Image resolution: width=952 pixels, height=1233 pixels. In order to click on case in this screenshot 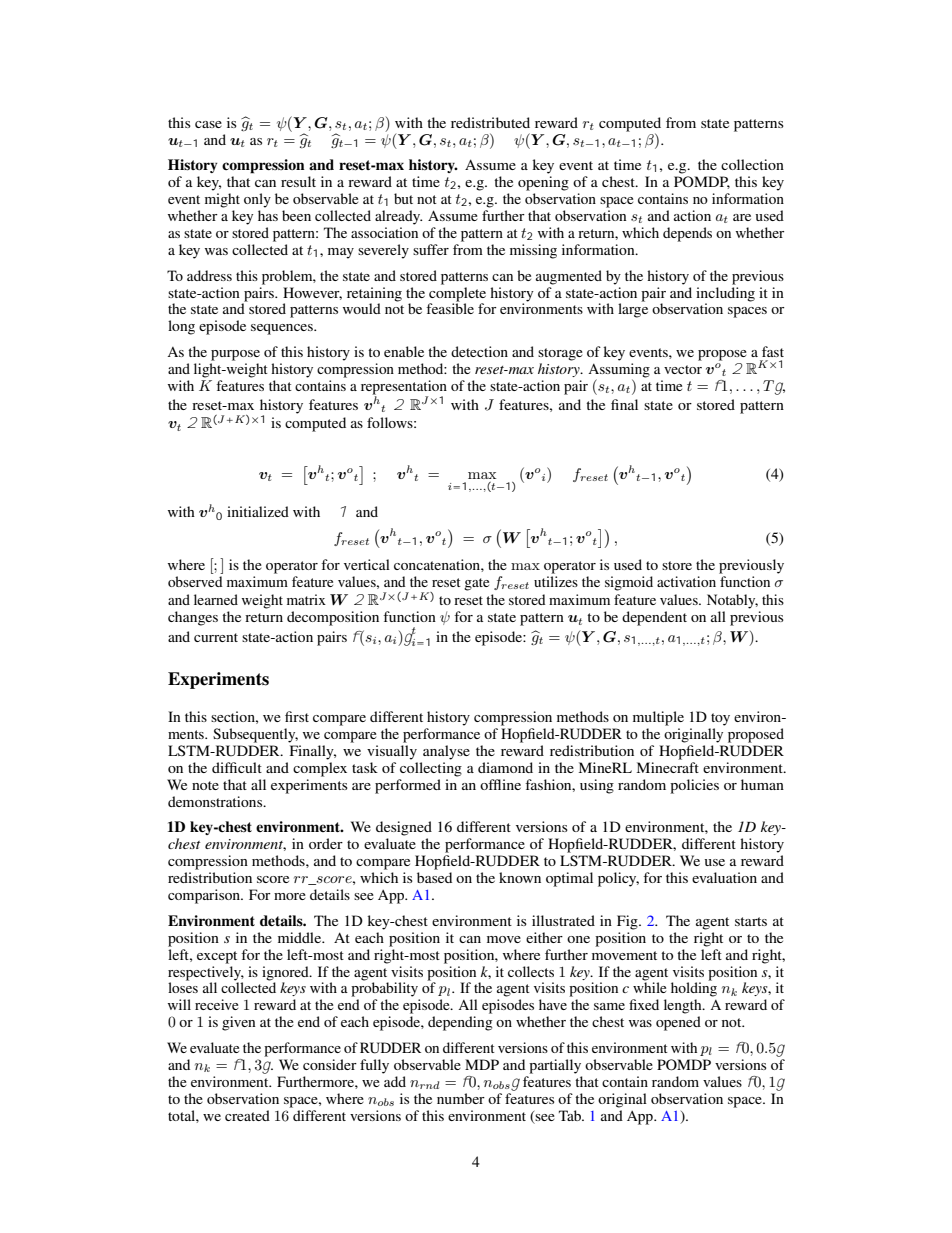, I will do `click(208, 124)`.
